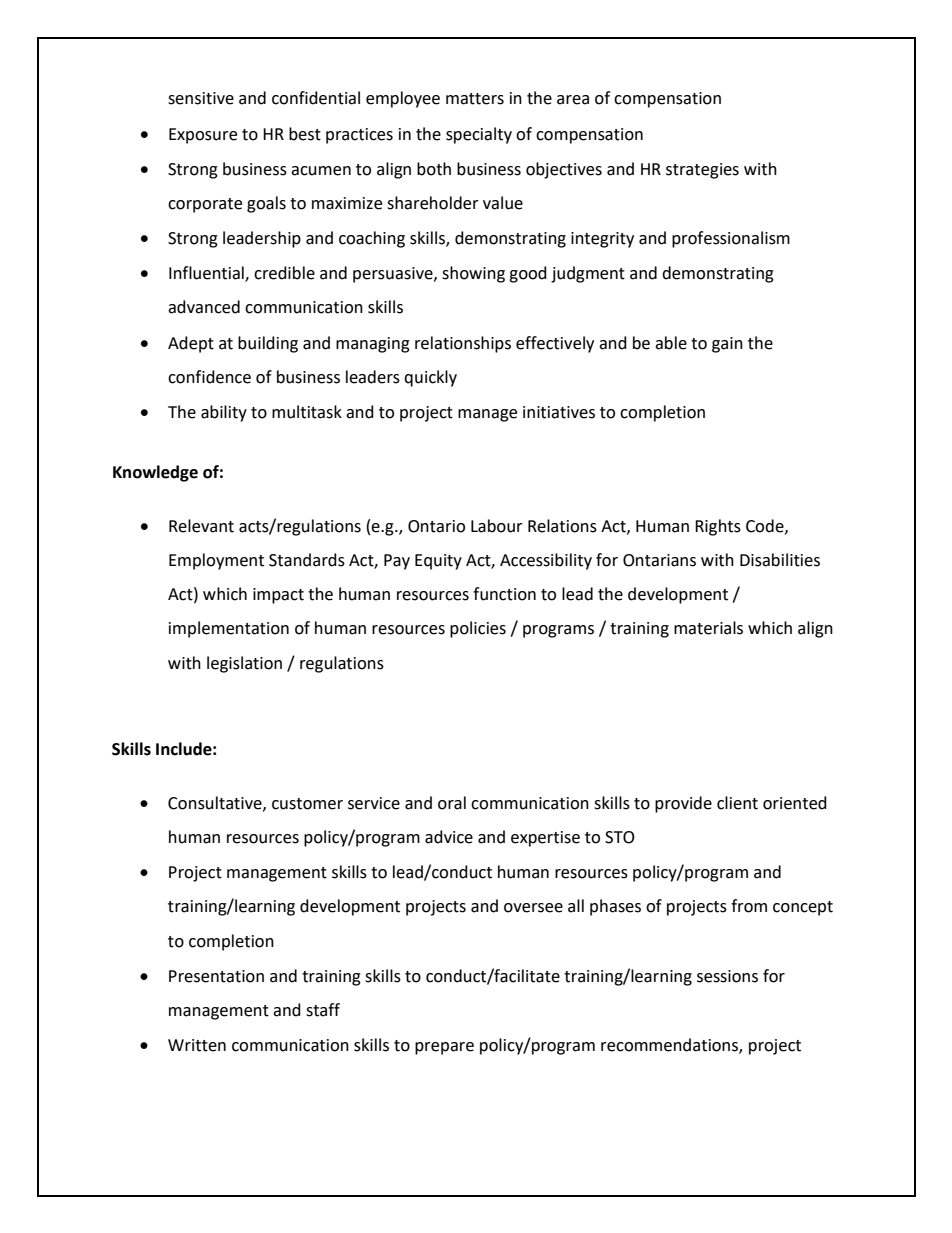 The height and width of the screenshot is (1233, 952). What do you see at coordinates (479, 135) in the screenshot?
I see `specialty` at bounding box center [479, 135].
